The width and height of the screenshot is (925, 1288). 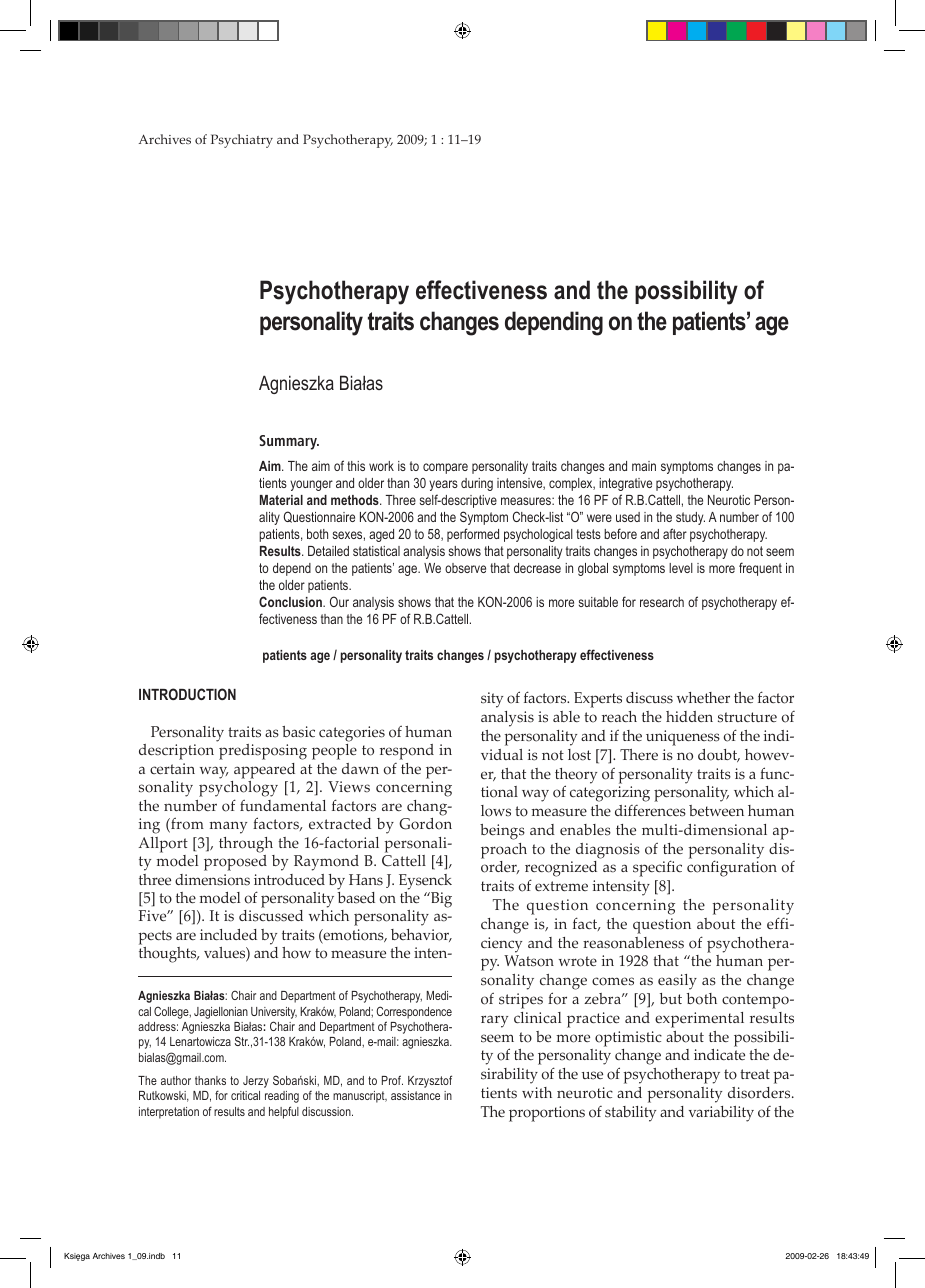 What do you see at coordinates (430, 1081) in the screenshot?
I see `Krzysztof` at bounding box center [430, 1081].
